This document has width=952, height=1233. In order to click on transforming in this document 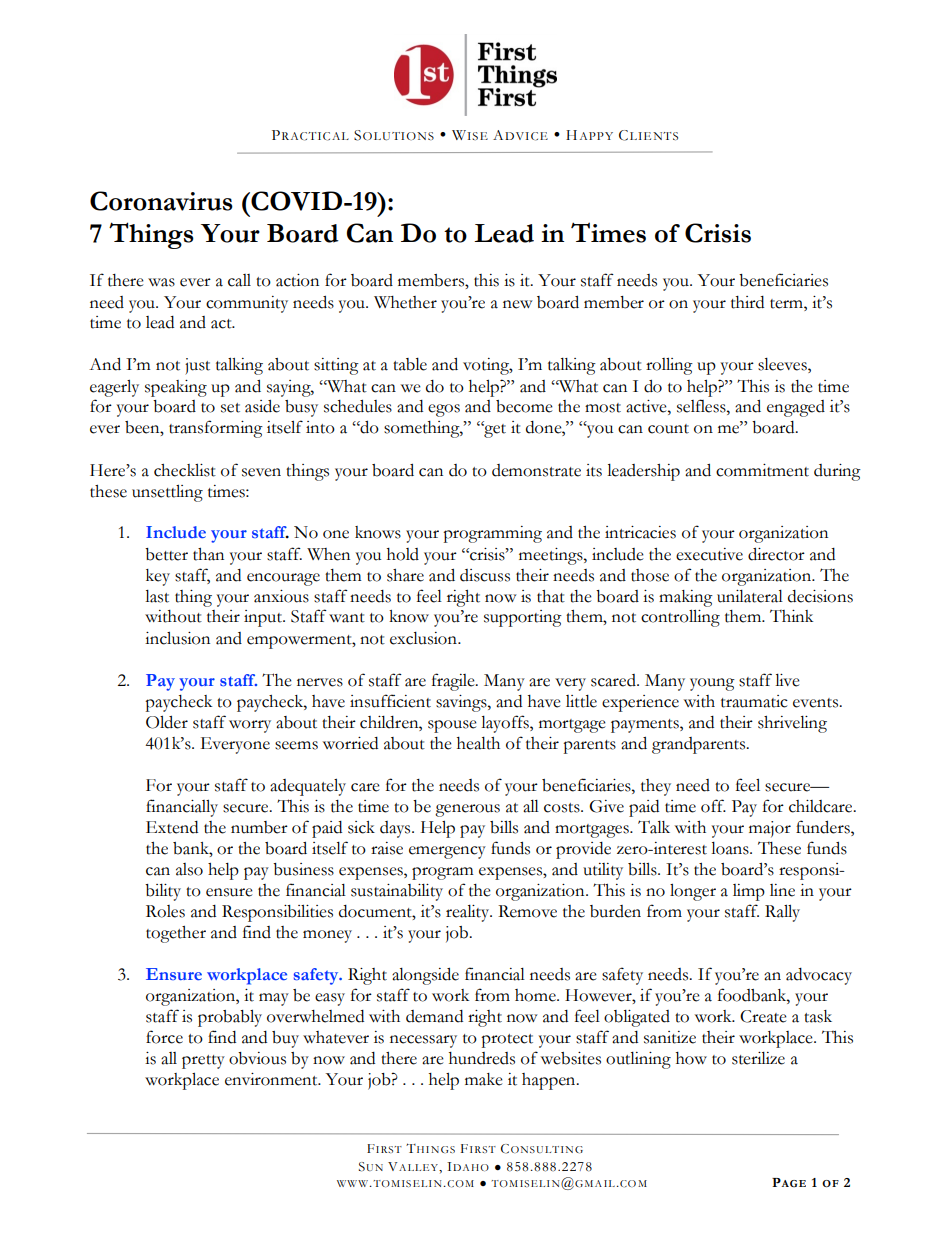, I will do `click(216, 429)`.
